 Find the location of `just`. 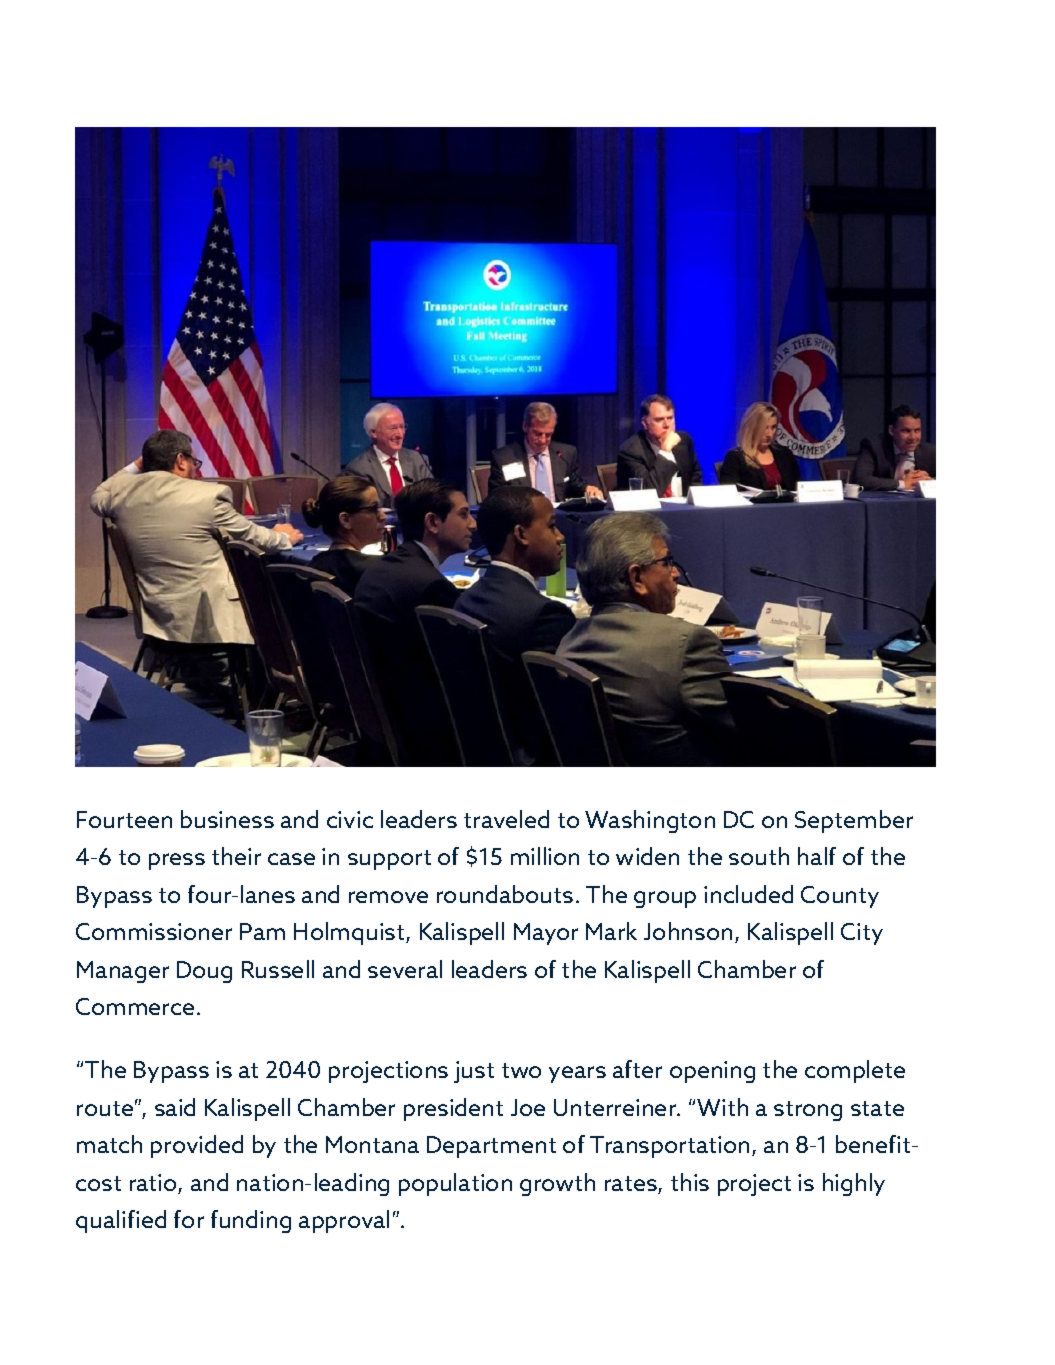

just is located at coordinates (474, 1072).
